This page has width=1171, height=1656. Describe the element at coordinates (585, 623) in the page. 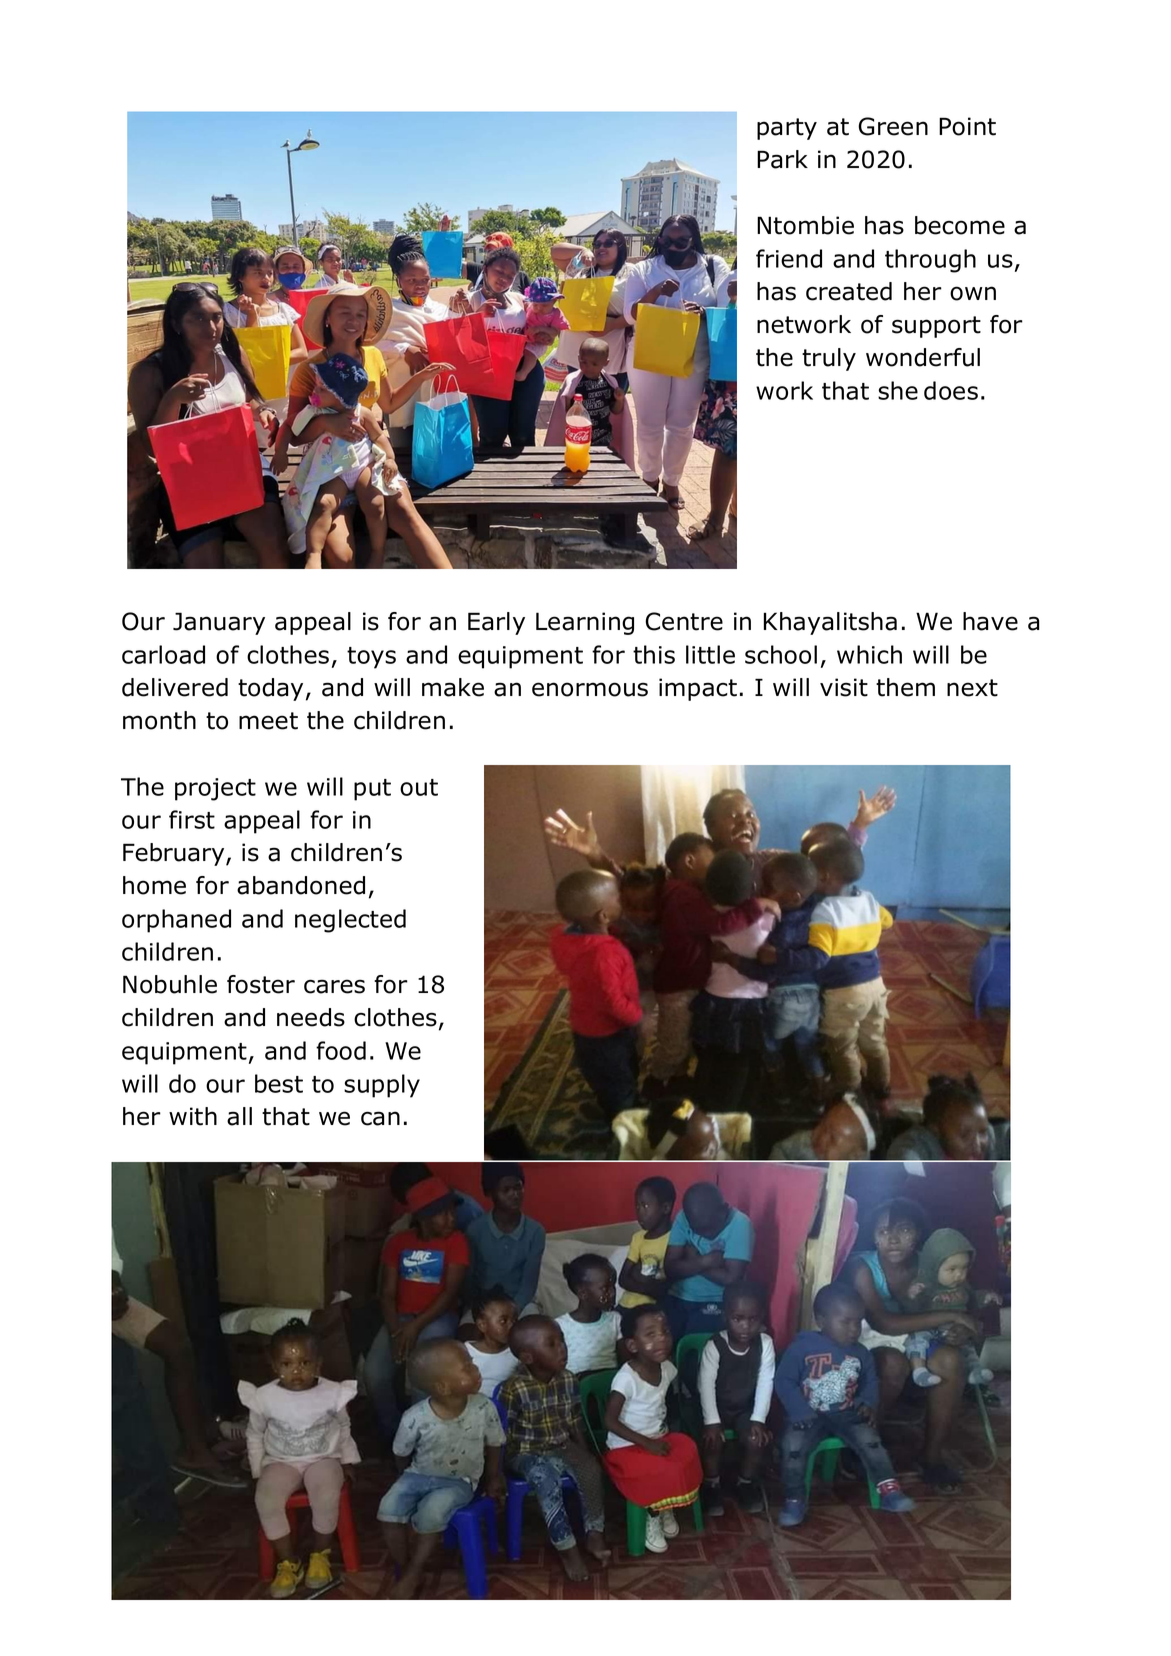

I see `Learning` at that location.
